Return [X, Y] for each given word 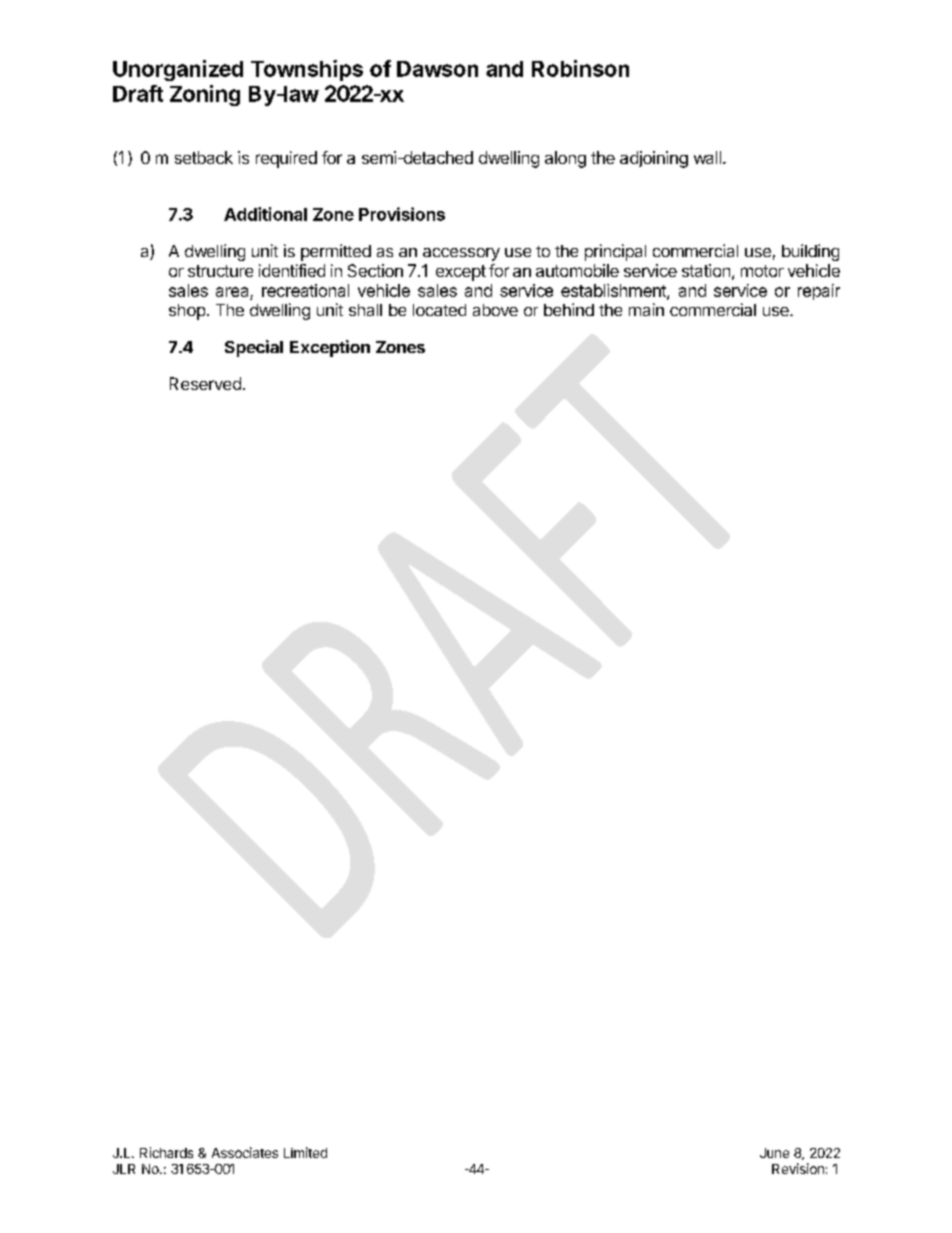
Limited [305, 1152]
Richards [166, 1152]
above [495, 310]
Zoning [205, 95]
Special [254, 348]
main [646, 309]
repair [819, 292]
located [439, 310]
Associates [245, 1152]
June [774, 1153]
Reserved [205, 383]
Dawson [437, 69]
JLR [124, 1169]
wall [707, 157]
